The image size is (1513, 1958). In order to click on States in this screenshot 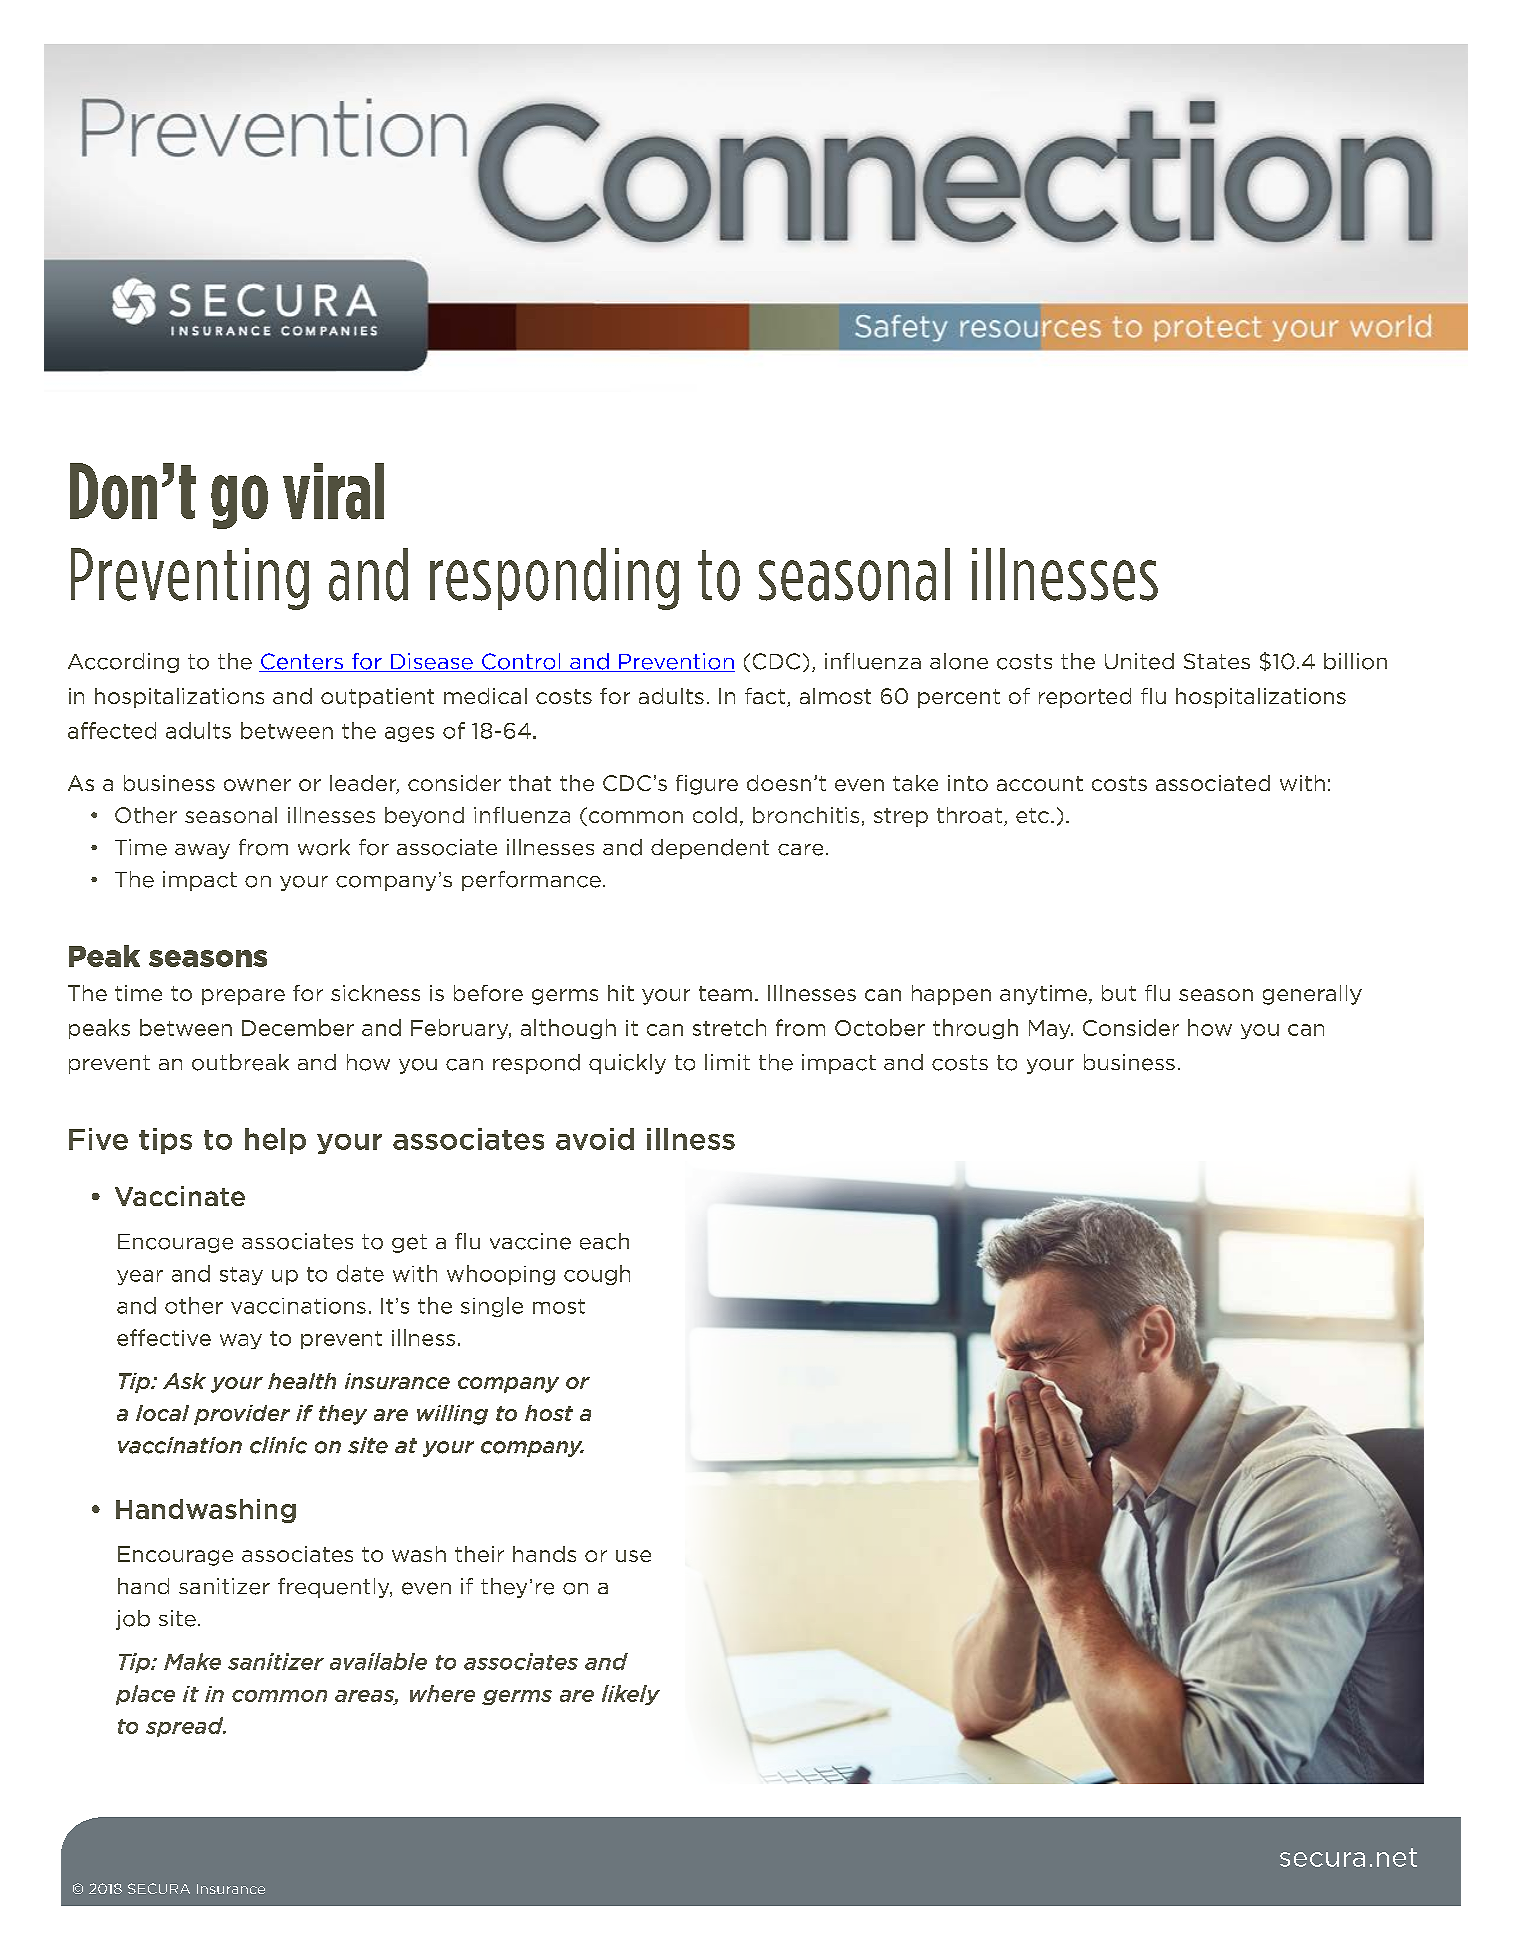, I will do `click(1217, 661)`.
